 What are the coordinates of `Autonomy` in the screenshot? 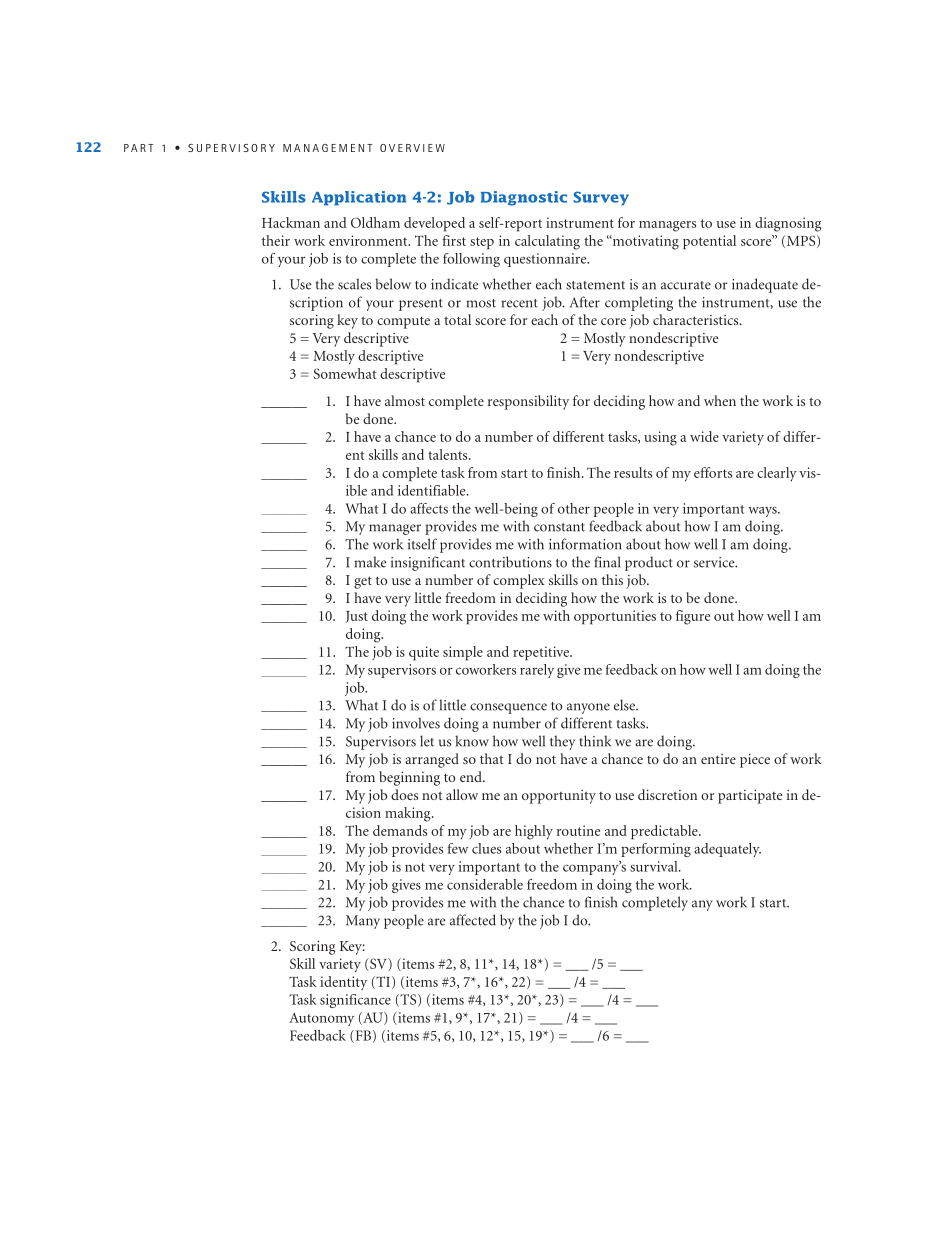 It's located at (321, 1019).
